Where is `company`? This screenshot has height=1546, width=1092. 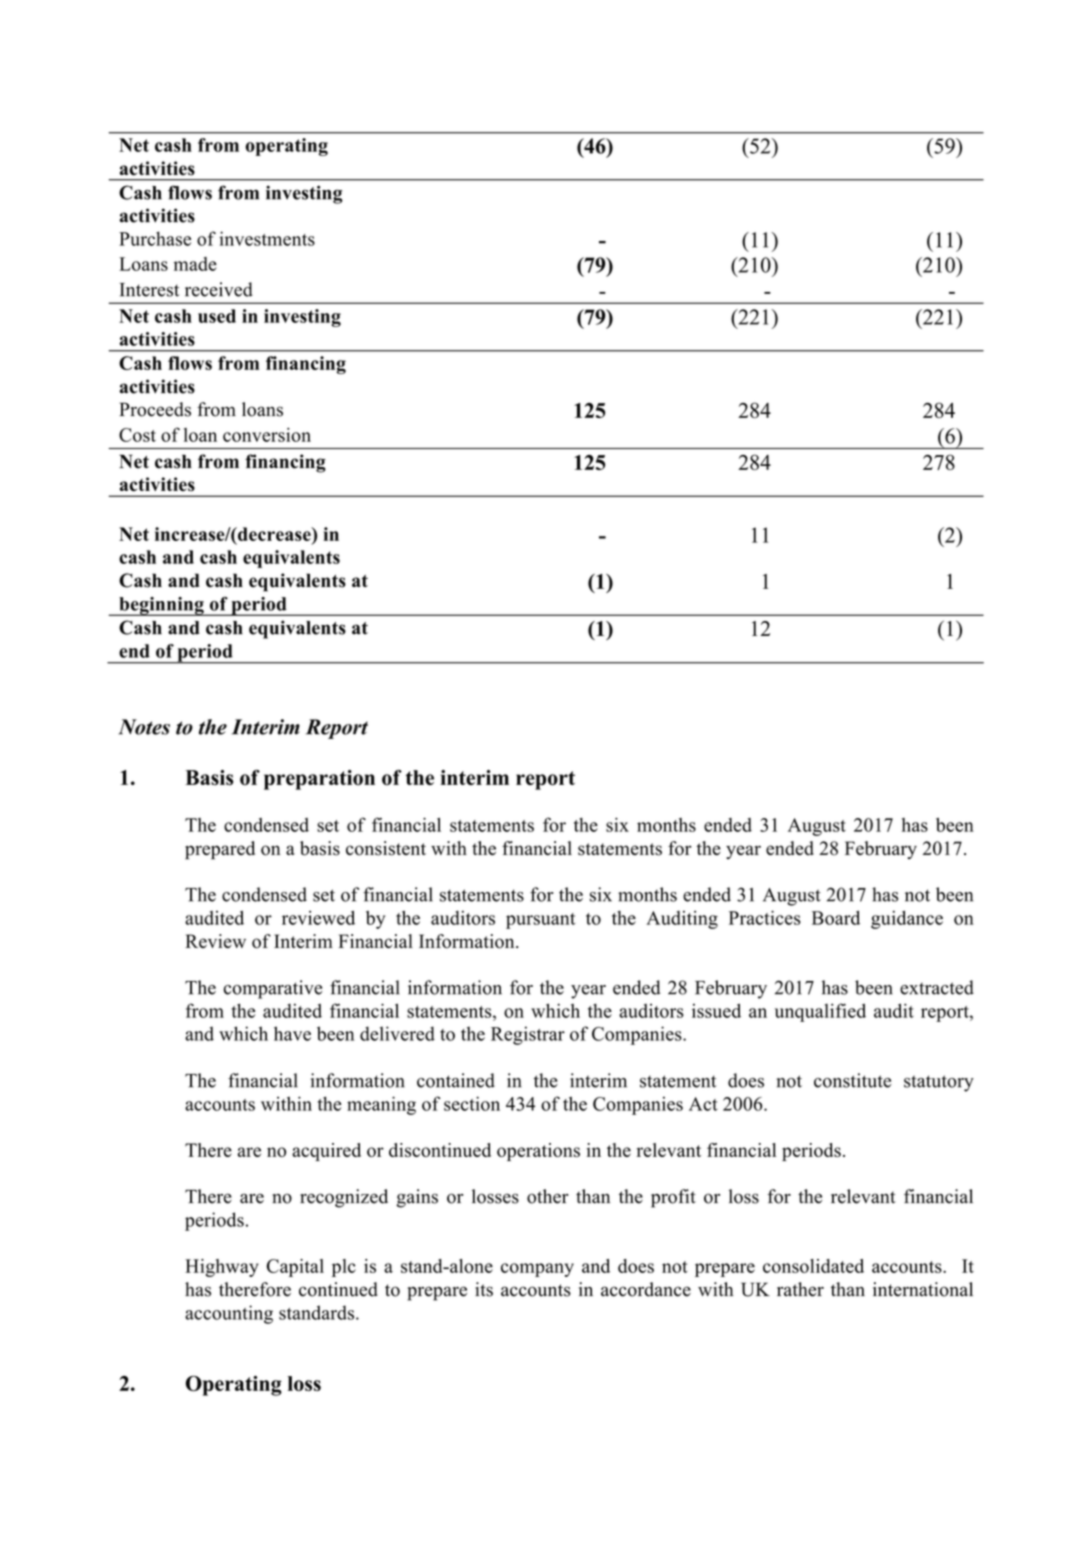
company is located at coordinates (537, 1270).
